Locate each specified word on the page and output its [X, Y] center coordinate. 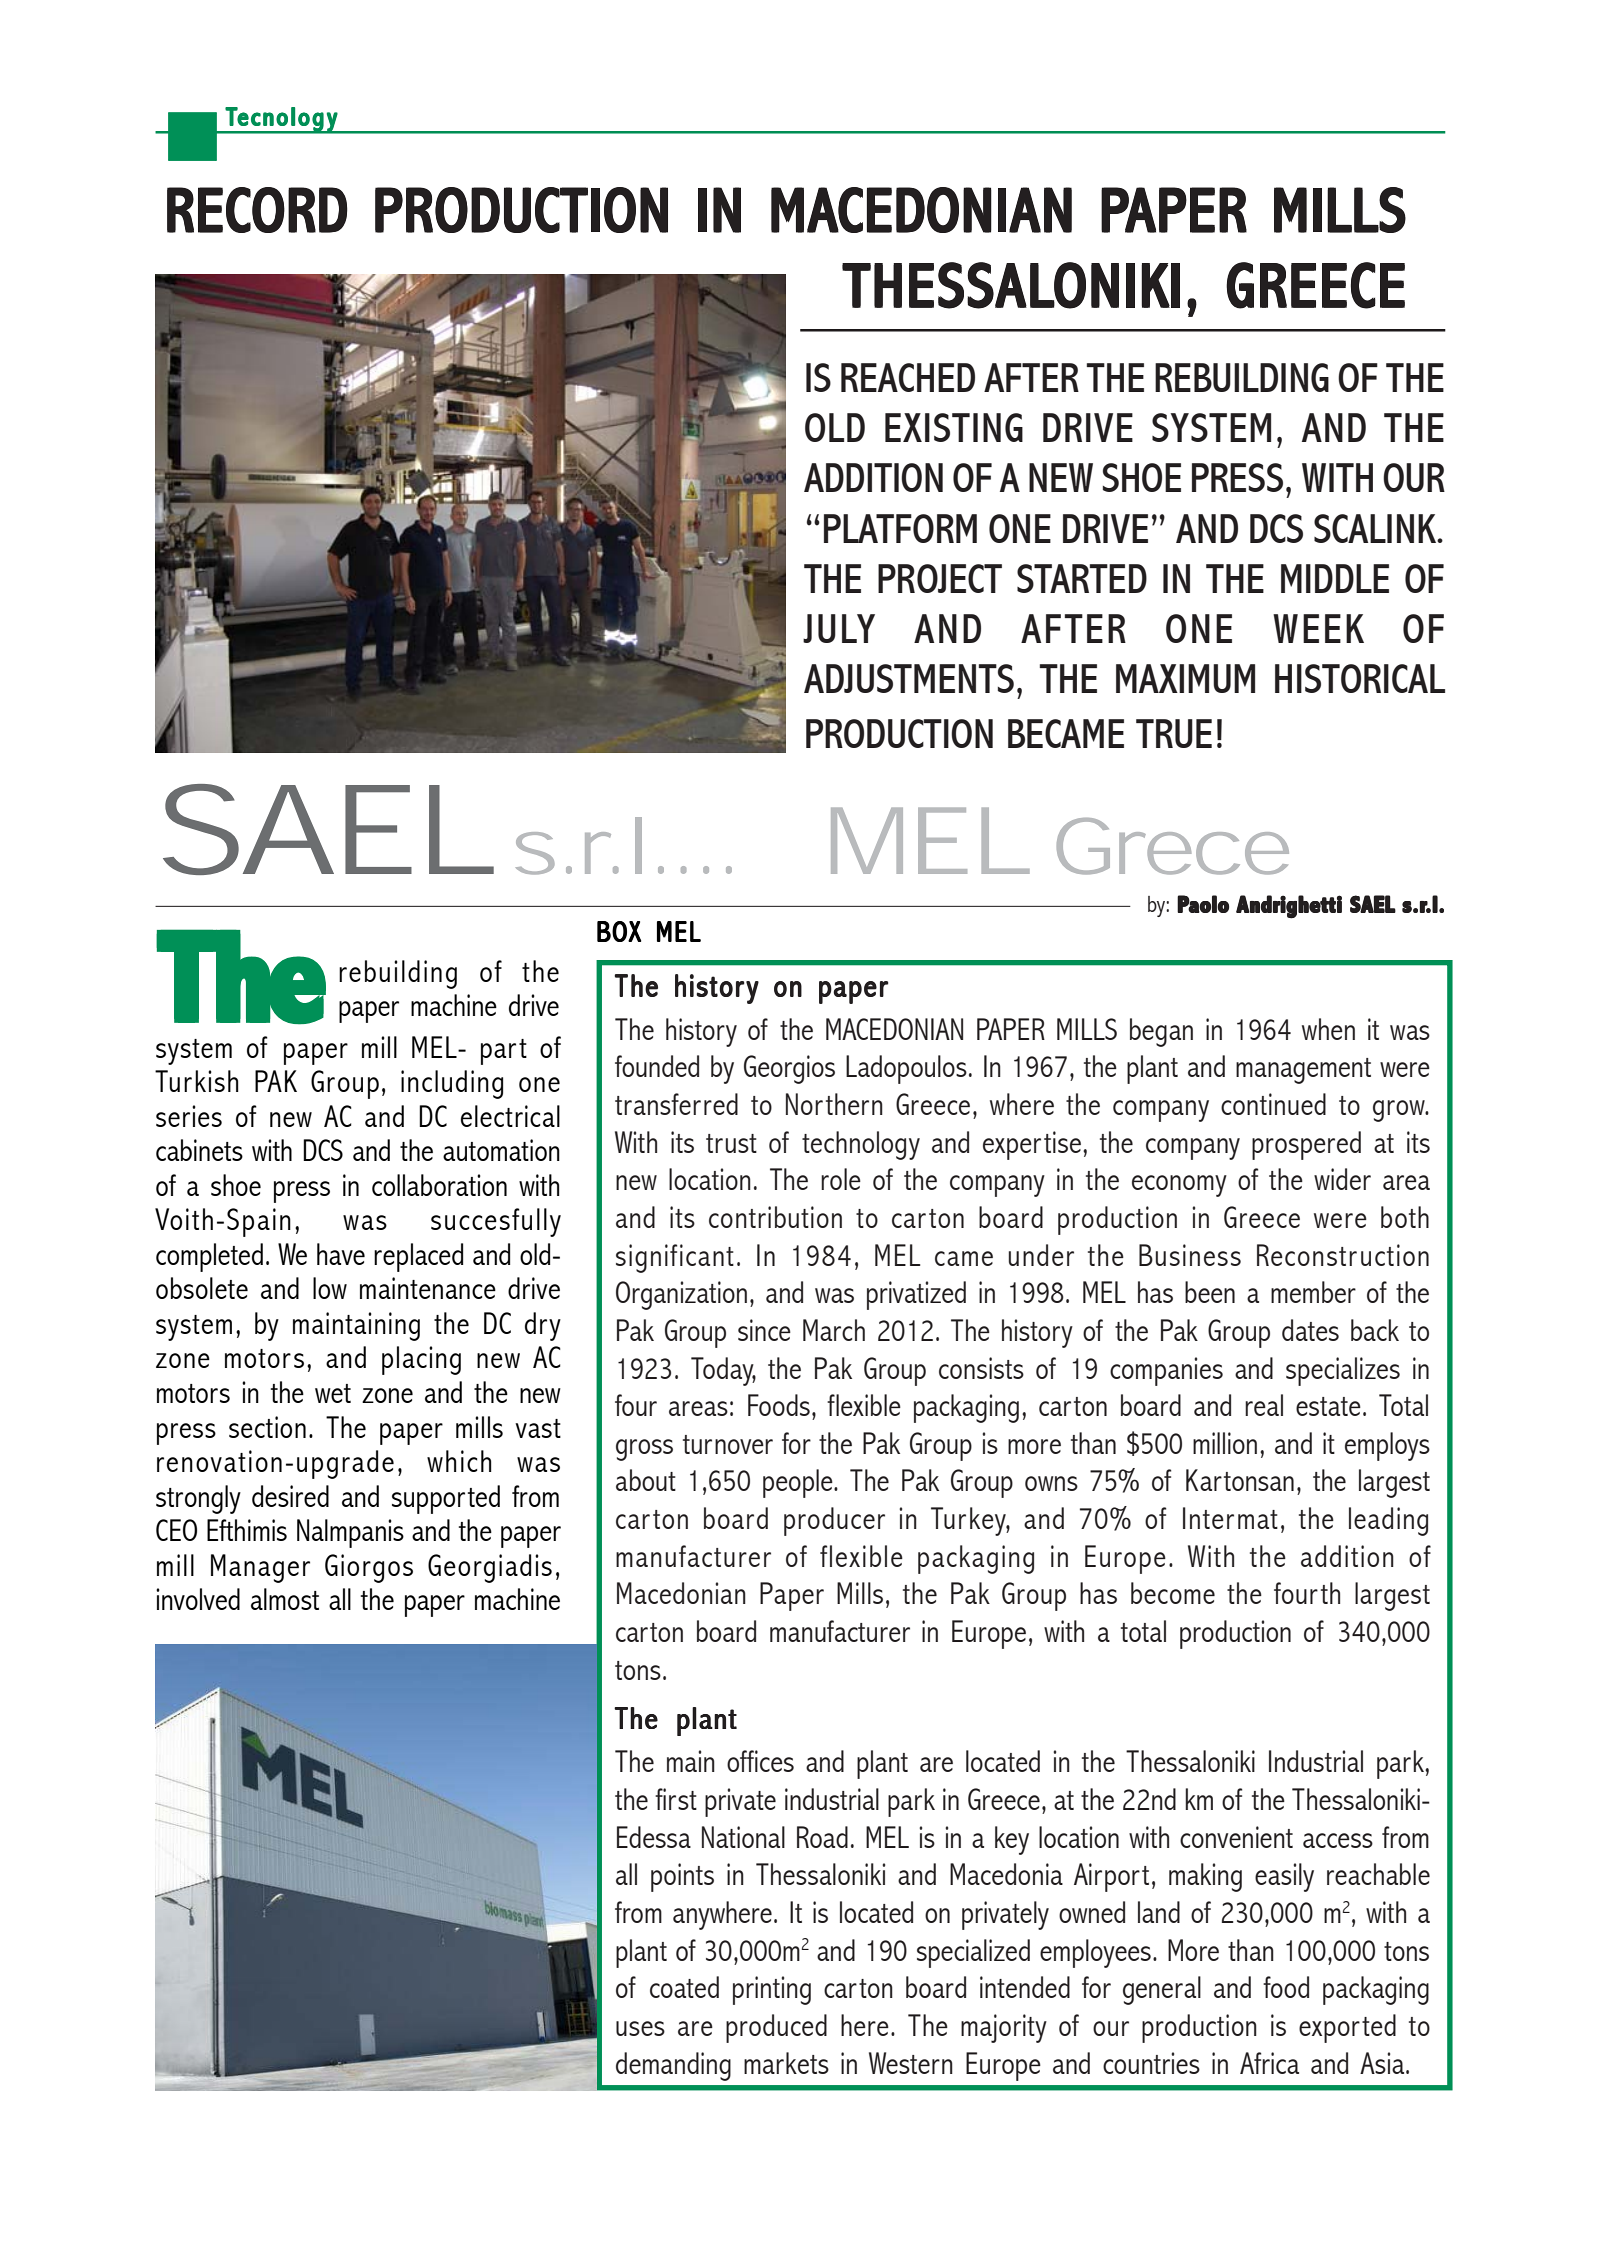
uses [640, 2028]
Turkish [196, 1081]
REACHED [908, 377]
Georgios [789, 1069]
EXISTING [954, 427]
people [799, 1483]
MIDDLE [1335, 578]
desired [290, 1496]
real [1264, 1405]
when [1328, 1029]
